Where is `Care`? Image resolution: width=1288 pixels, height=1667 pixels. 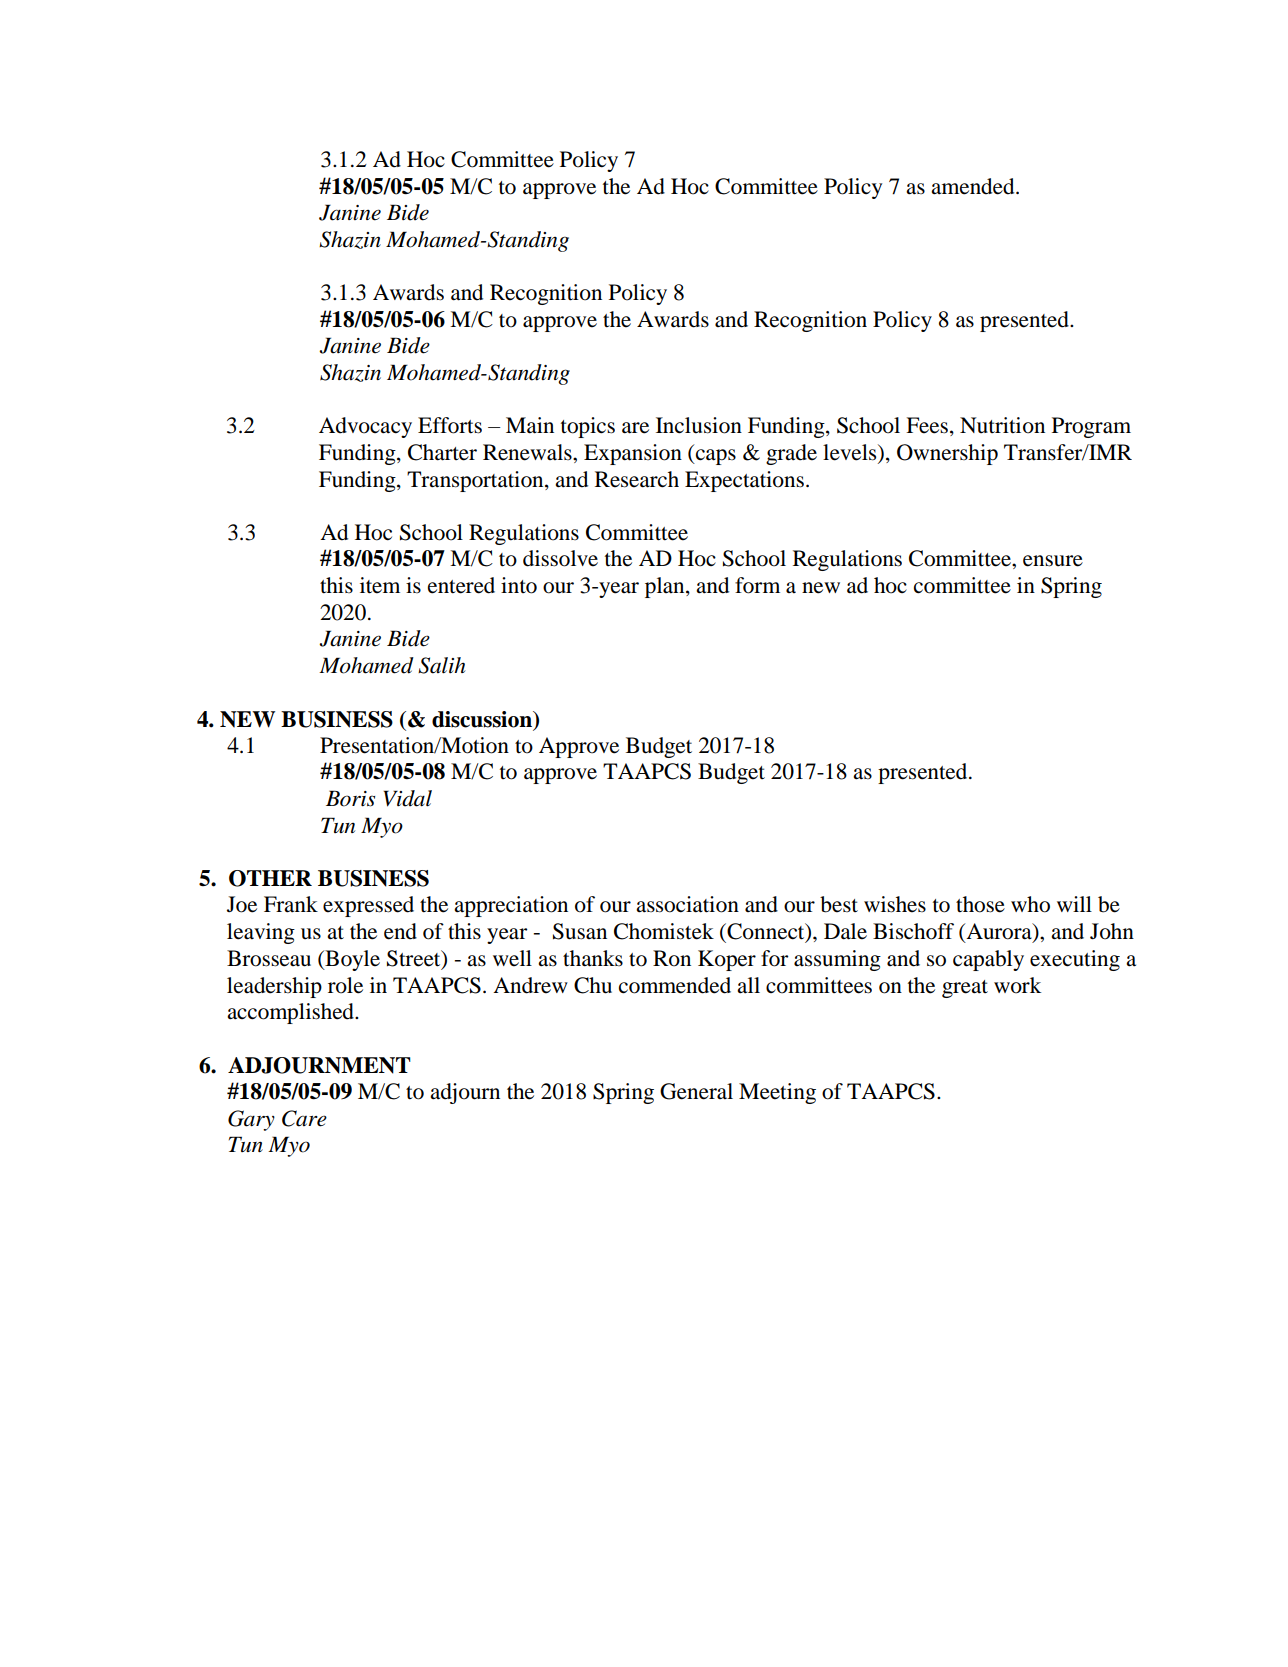
Care is located at coordinates (304, 1118).
